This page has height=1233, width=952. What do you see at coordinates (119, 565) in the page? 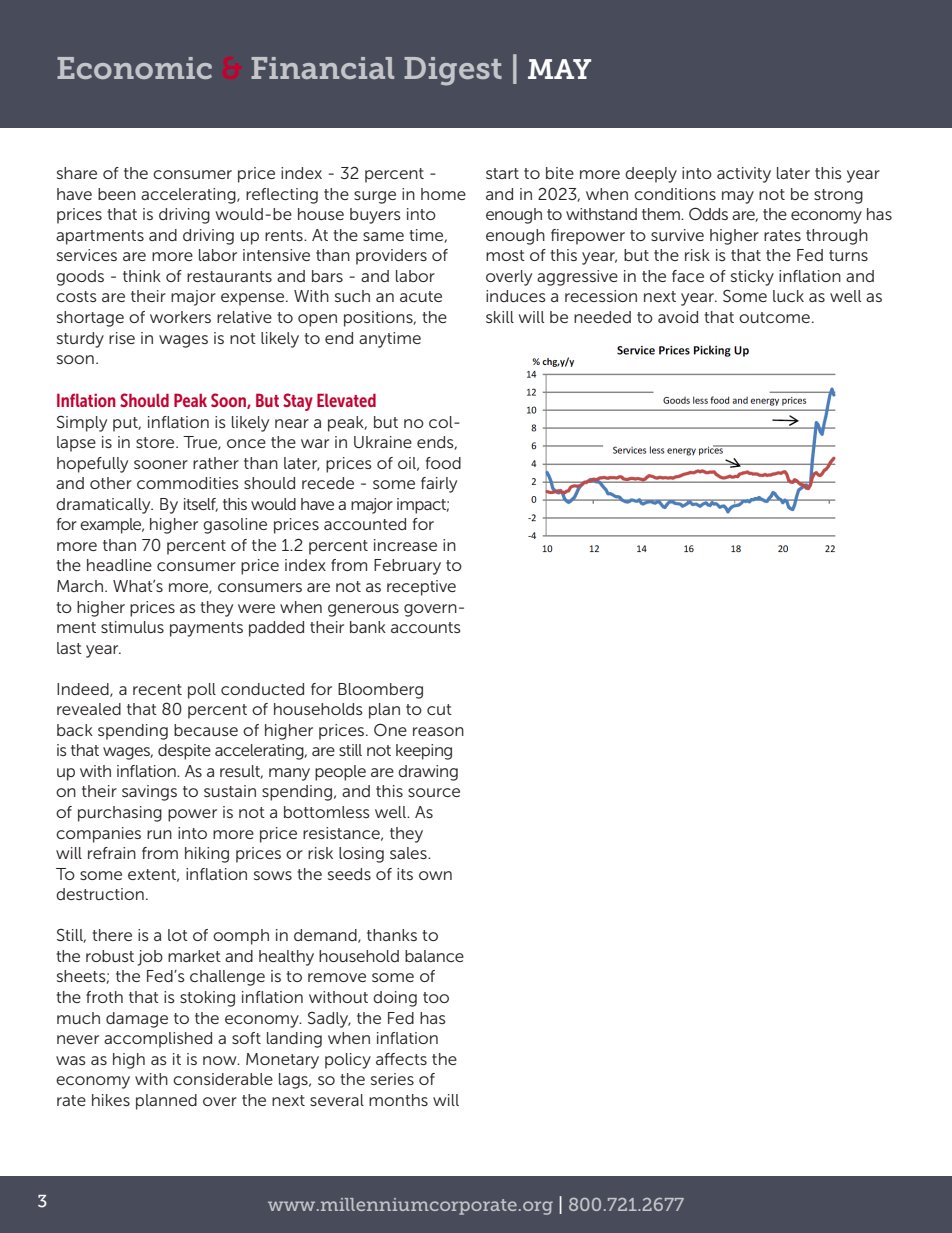
I see `headline` at bounding box center [119, 565].
